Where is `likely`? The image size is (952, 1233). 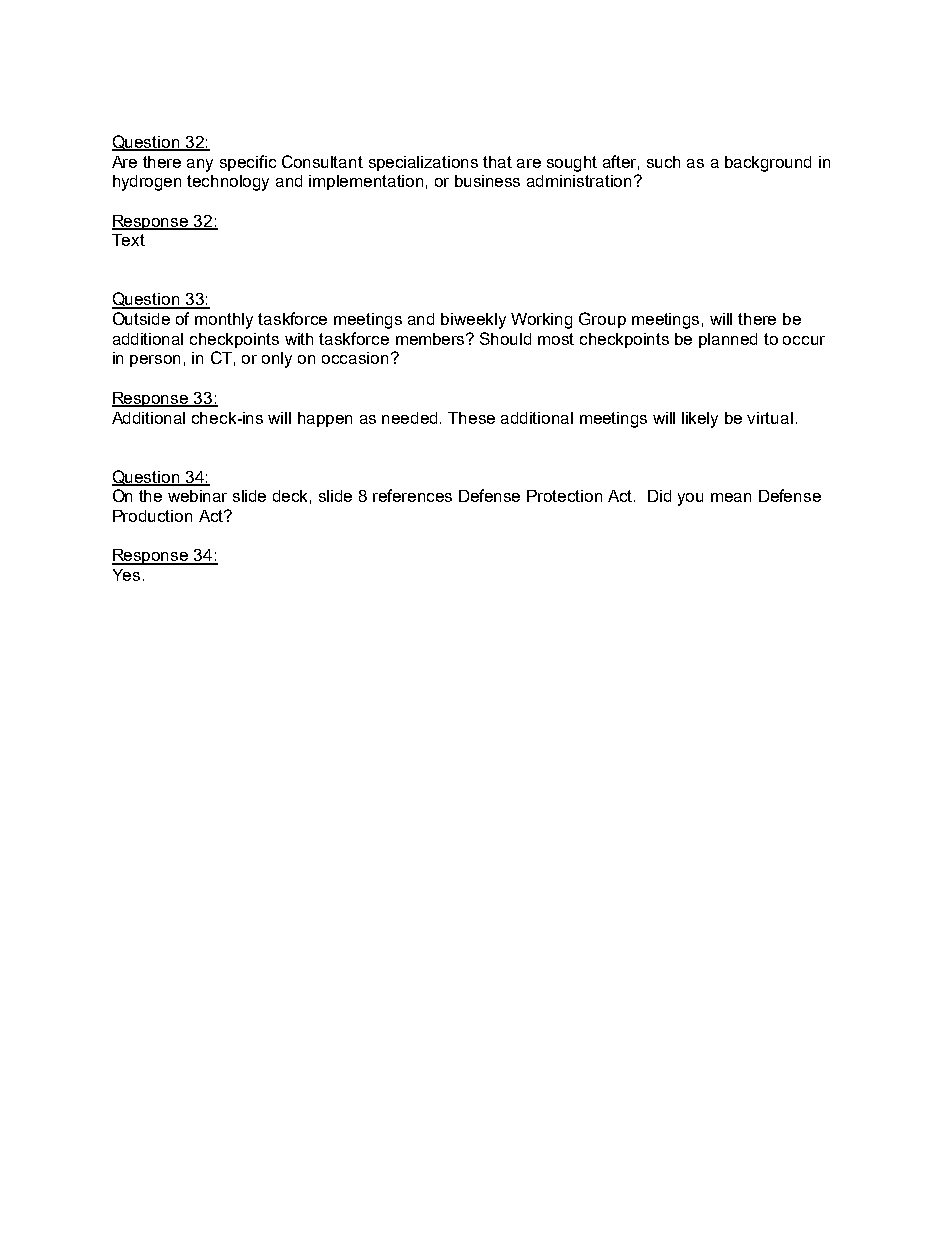 likely is located at coordinates (700, 420).
